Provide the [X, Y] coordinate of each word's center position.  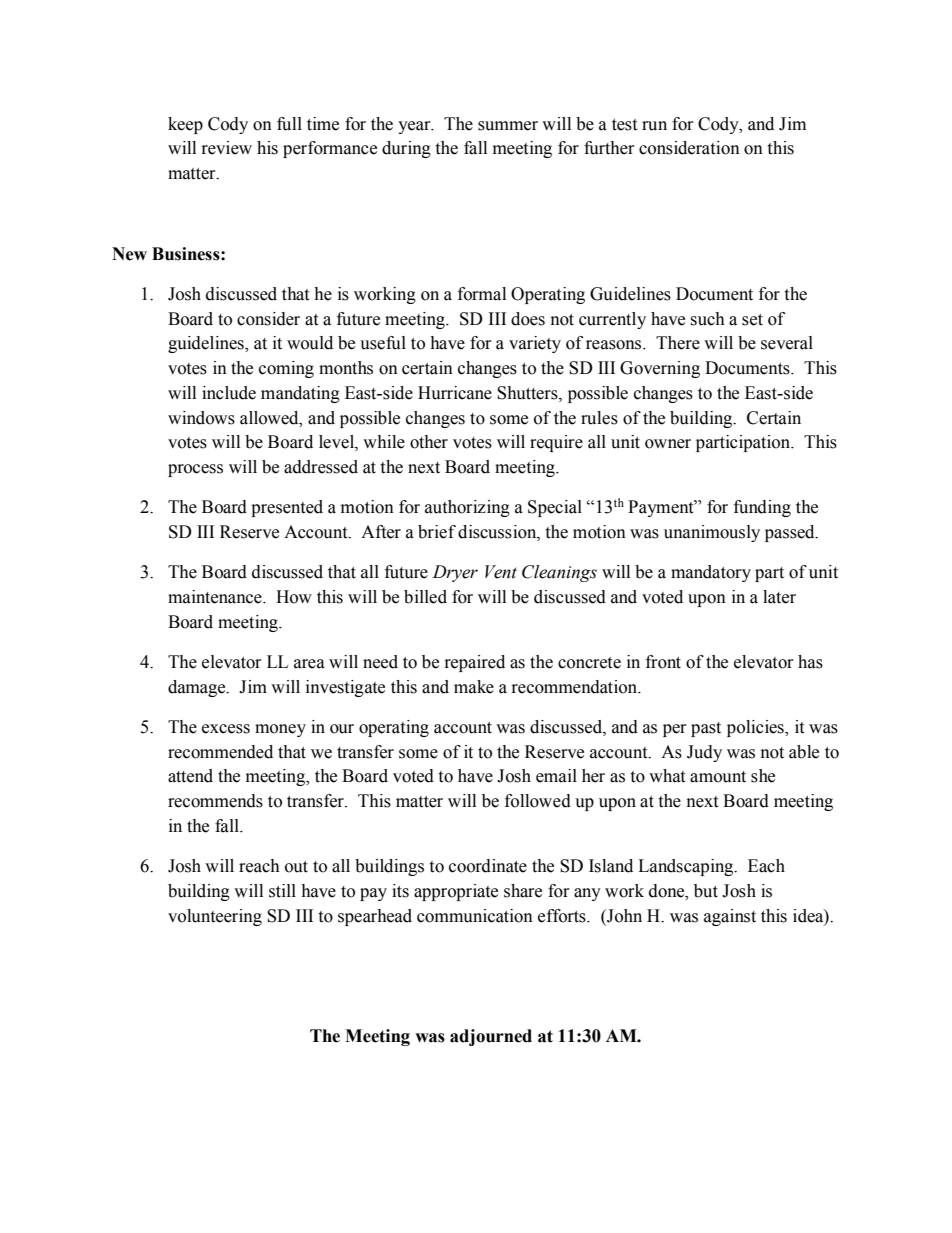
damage [198, 688]
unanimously [712, 533]
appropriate [456, 892]
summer [508, 126]
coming [286, 369]
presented [287, 508]
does [528, 319]
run [654, 126]
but [706, 891]
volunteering [215, 917]
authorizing [467, 508]
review [227, 148]
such [707, 319]
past [706, 729]
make [474, 687]
